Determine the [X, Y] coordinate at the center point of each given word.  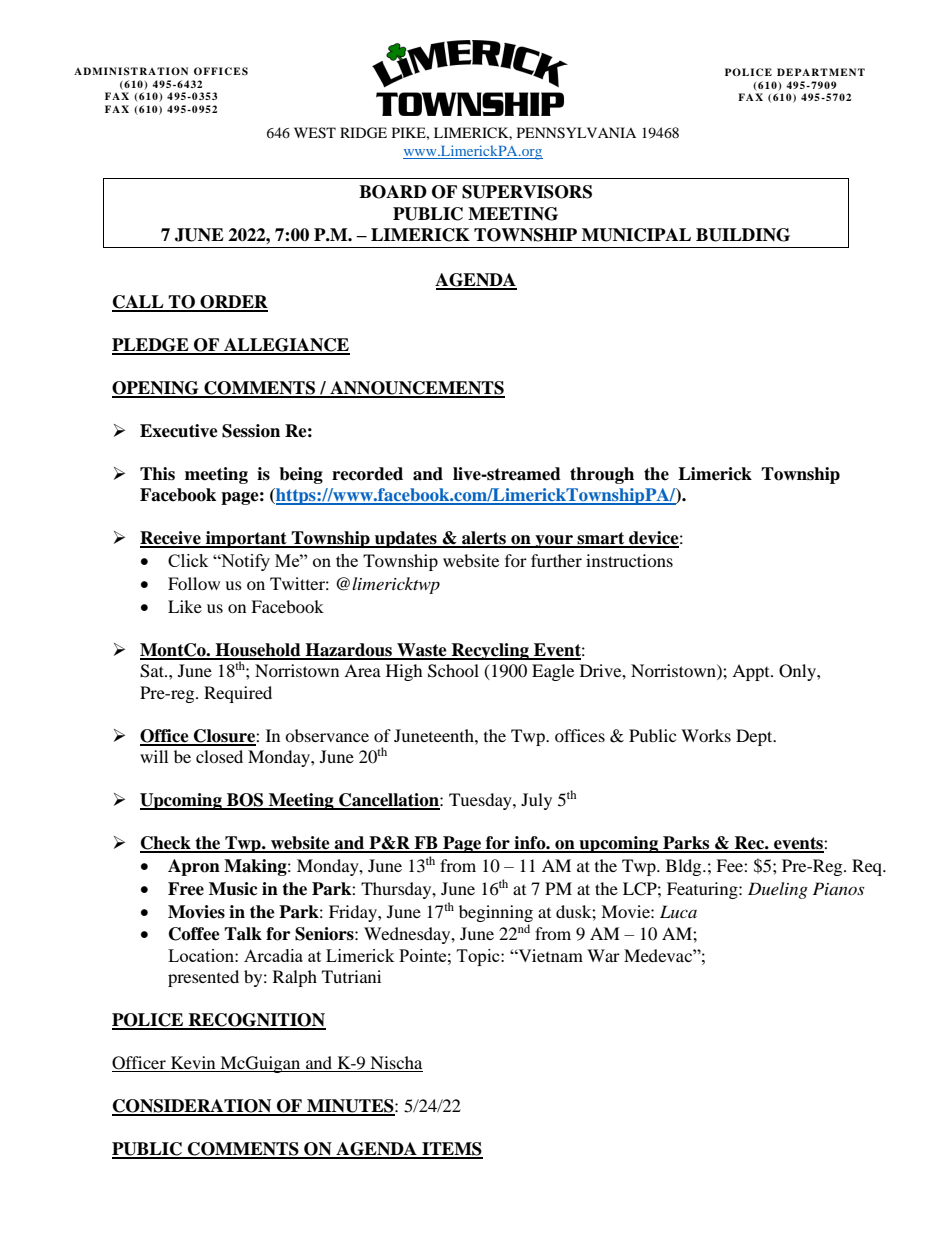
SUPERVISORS [527, 192]
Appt [752, 672]
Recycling [490, 651]
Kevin [193, 1064]
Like [185, 606]
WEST [315, 133]
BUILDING [743, 235]
